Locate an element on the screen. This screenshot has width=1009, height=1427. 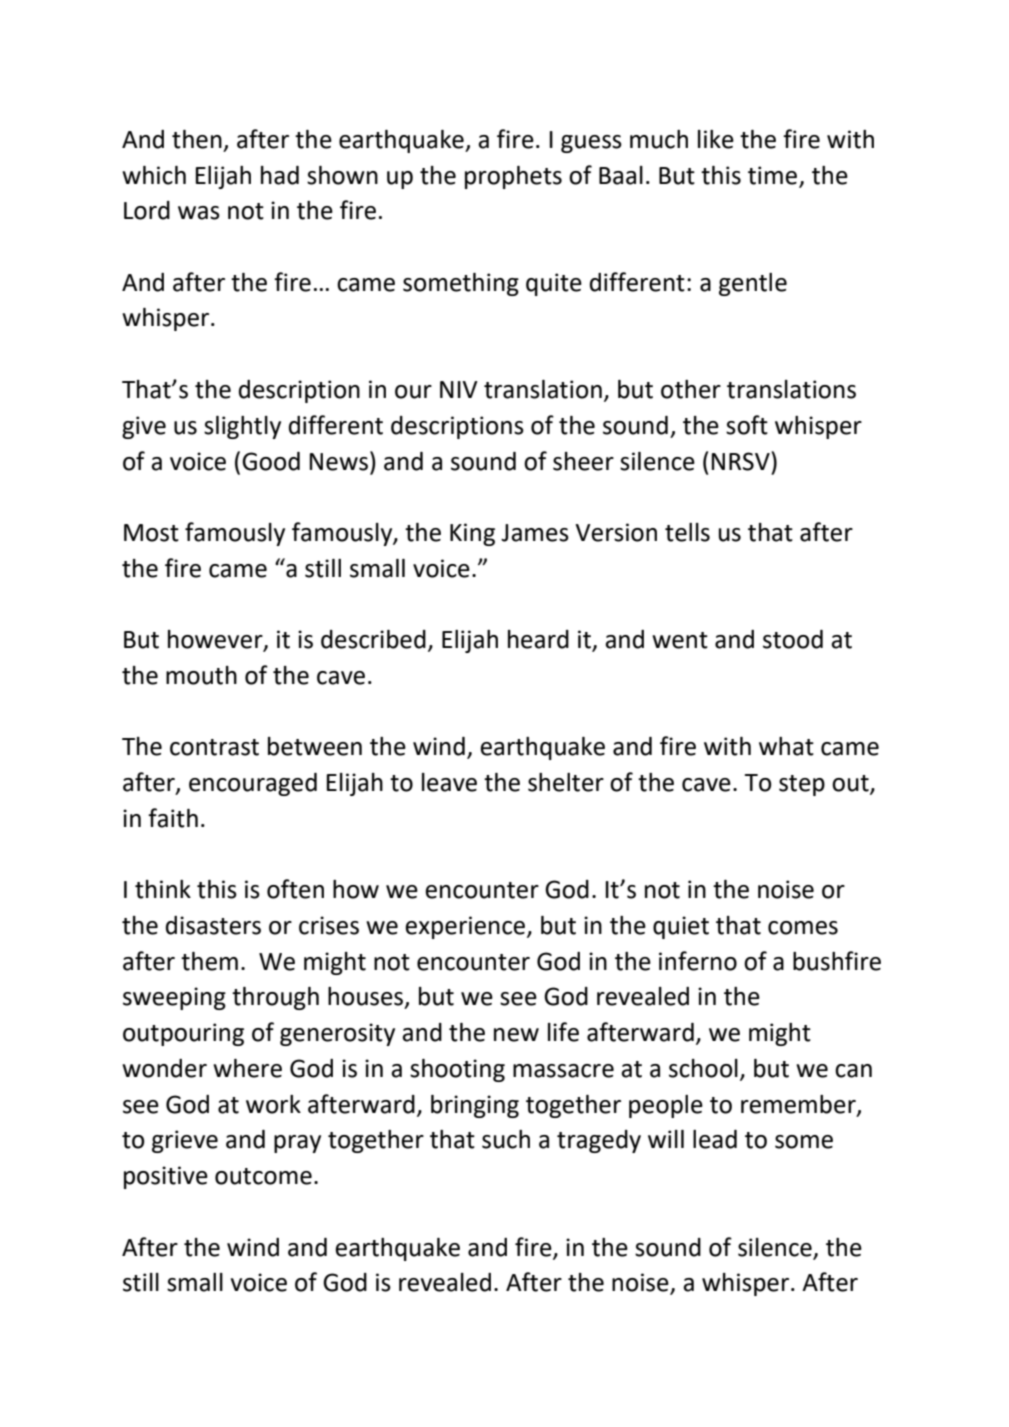
contrast is located at coordinates (214, 747).
